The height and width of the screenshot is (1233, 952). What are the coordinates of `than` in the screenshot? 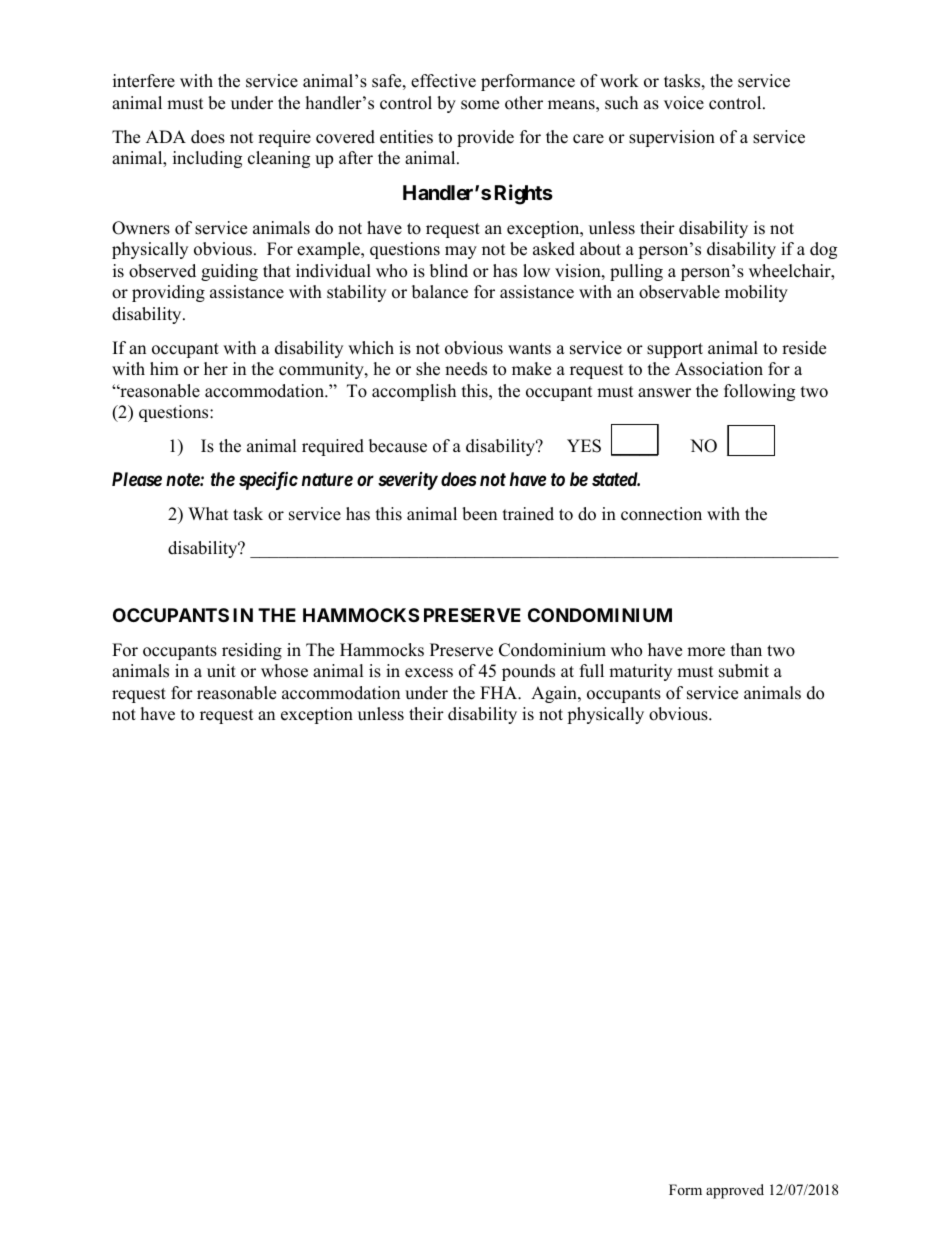 It's located at (746, 649).
